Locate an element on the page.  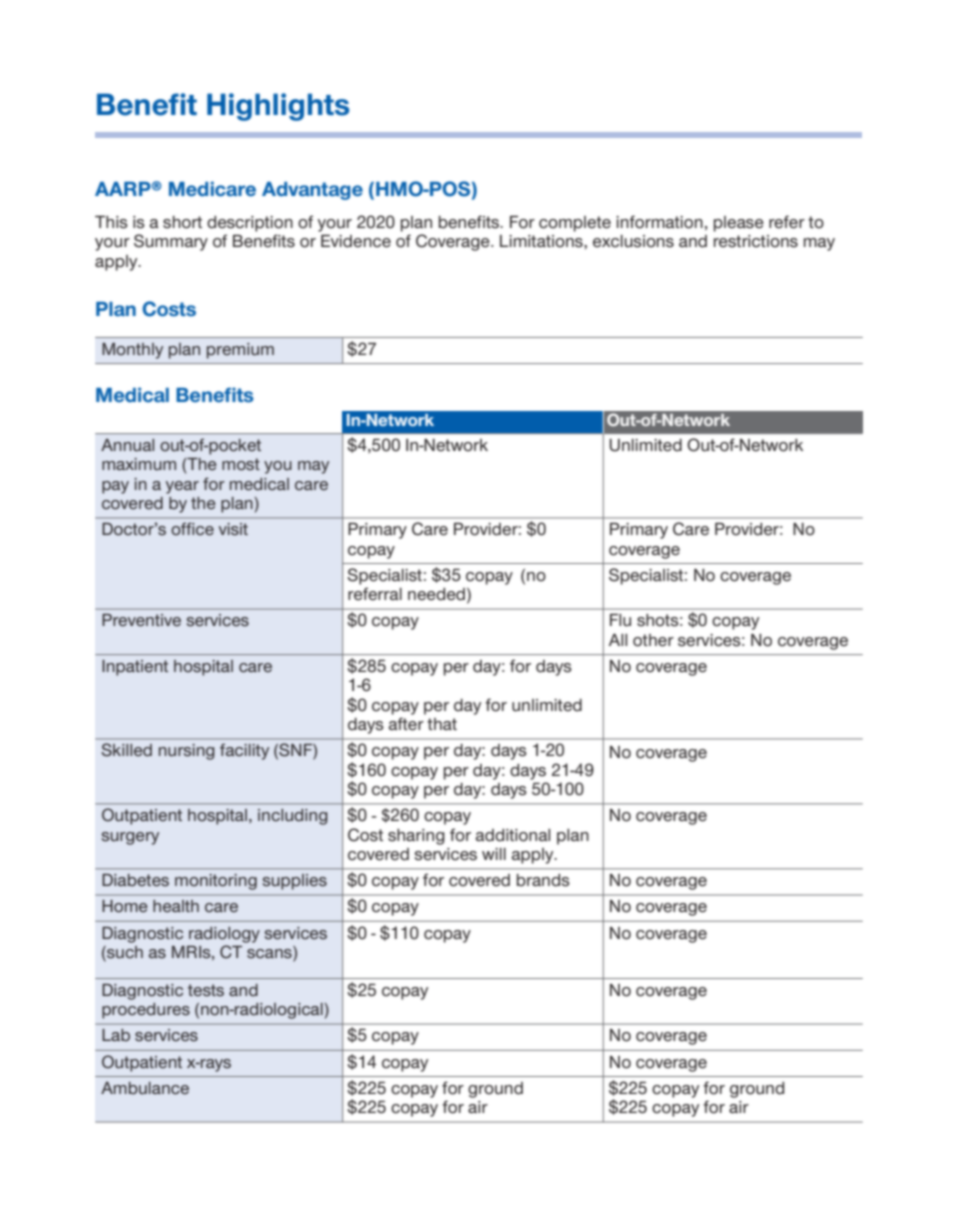
Ambulance is located at coordinates (145, 1088).
